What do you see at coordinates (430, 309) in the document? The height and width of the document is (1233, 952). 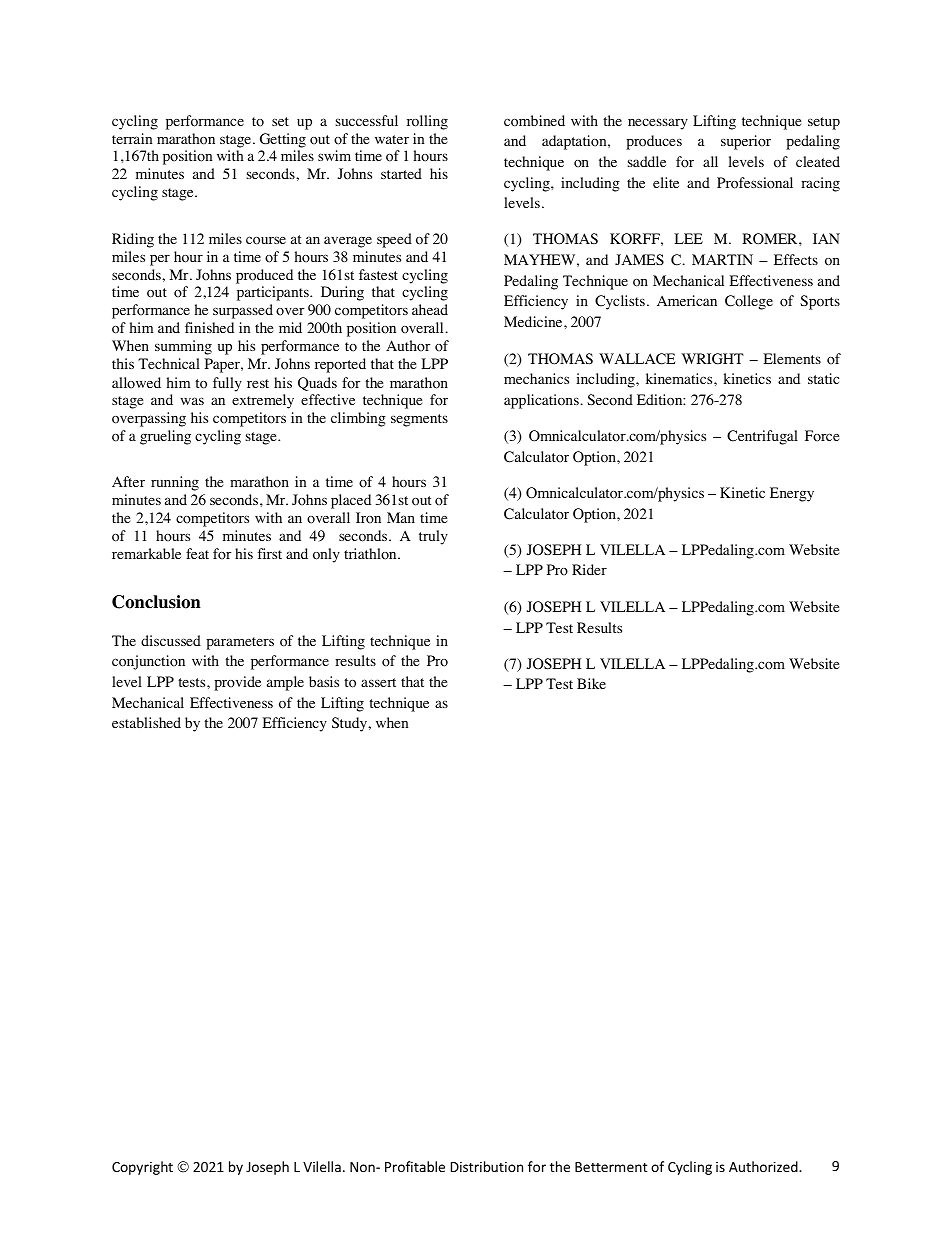 I see `ahead` at bounding box center [430, 309].
